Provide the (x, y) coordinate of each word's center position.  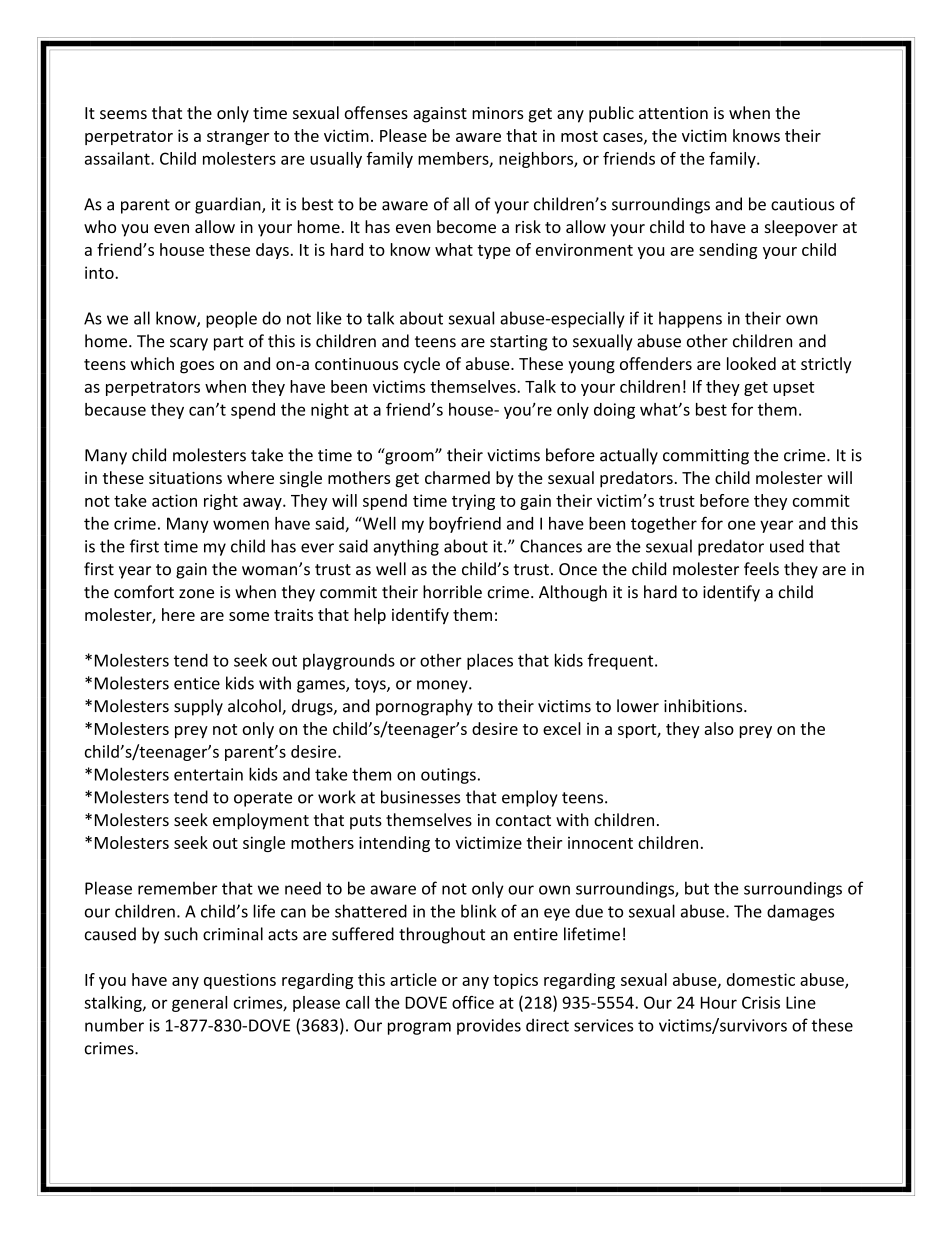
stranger (238, 138)
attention (673, 113)
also (719, 728)
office (473, 1002)
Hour (719, 1002)
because (115, 409)
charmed (457, 477)
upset (793, 389)
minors (498, 113)
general (199, 1004)
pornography (424, 707)
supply (198, 707)
